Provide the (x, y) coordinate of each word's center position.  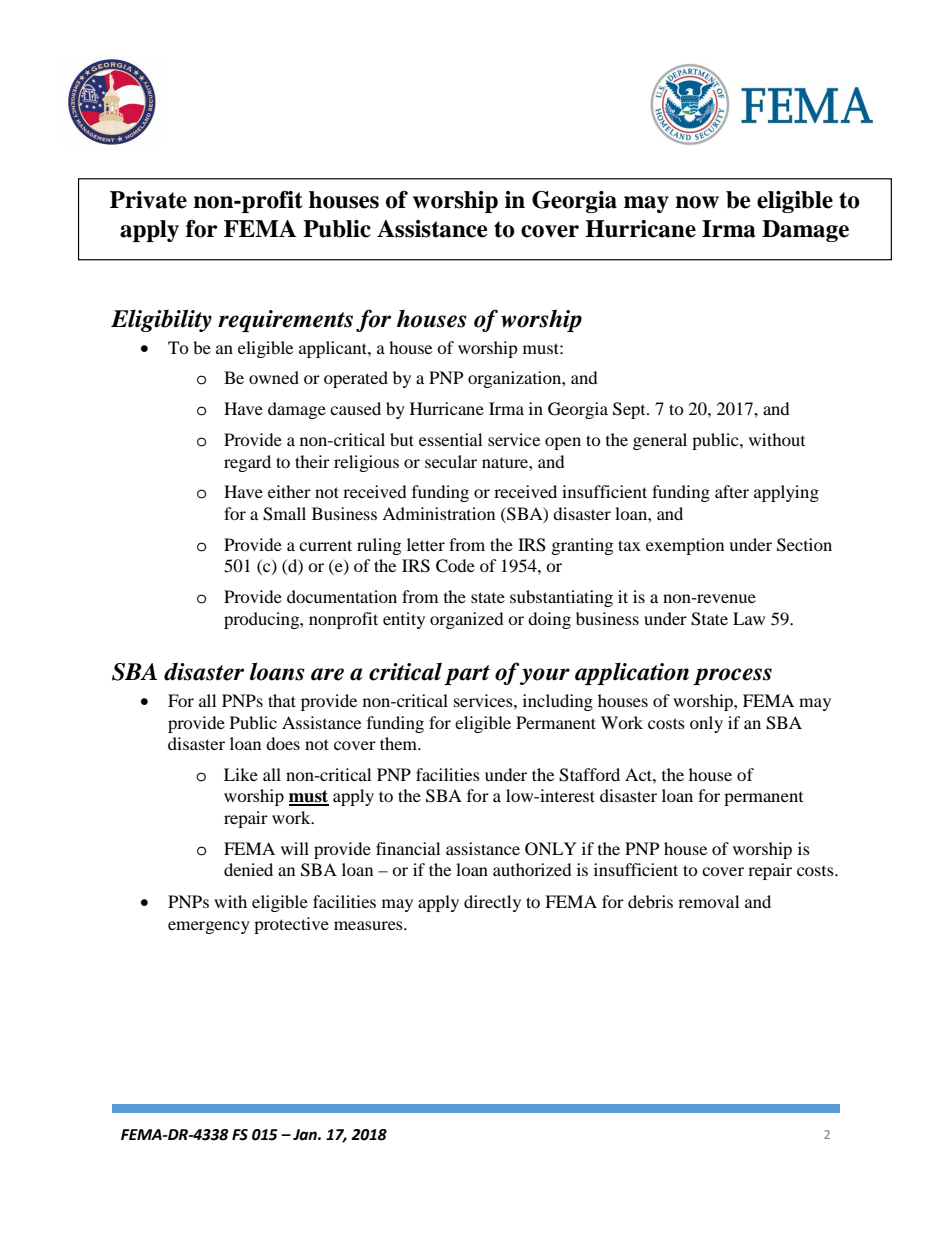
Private (148, 200)
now (697, 202)
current (325, 545)
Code (455, 566)
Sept (630, 410)
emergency (209, 927)
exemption (685, 546)
